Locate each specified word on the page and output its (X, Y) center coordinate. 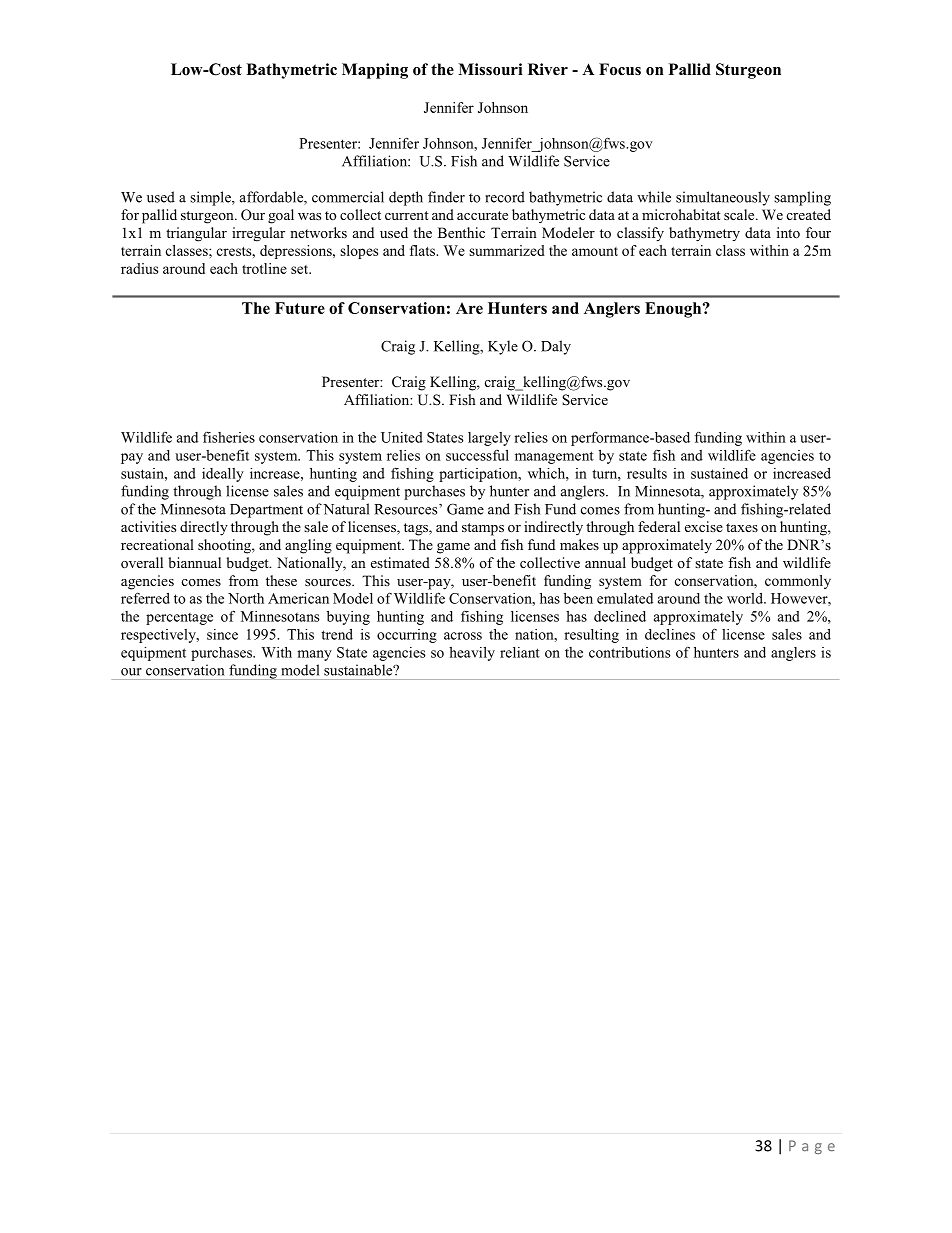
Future (300, 308)
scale (740, 214)
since (222, 634)
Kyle (503, 347)
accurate (482, 215)
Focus (620, 69)
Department (266, 511)
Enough (674, 310)
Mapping (375, 71)
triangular (196, 234)
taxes (742, 527)
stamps (483, 529)
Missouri (490, 69)
